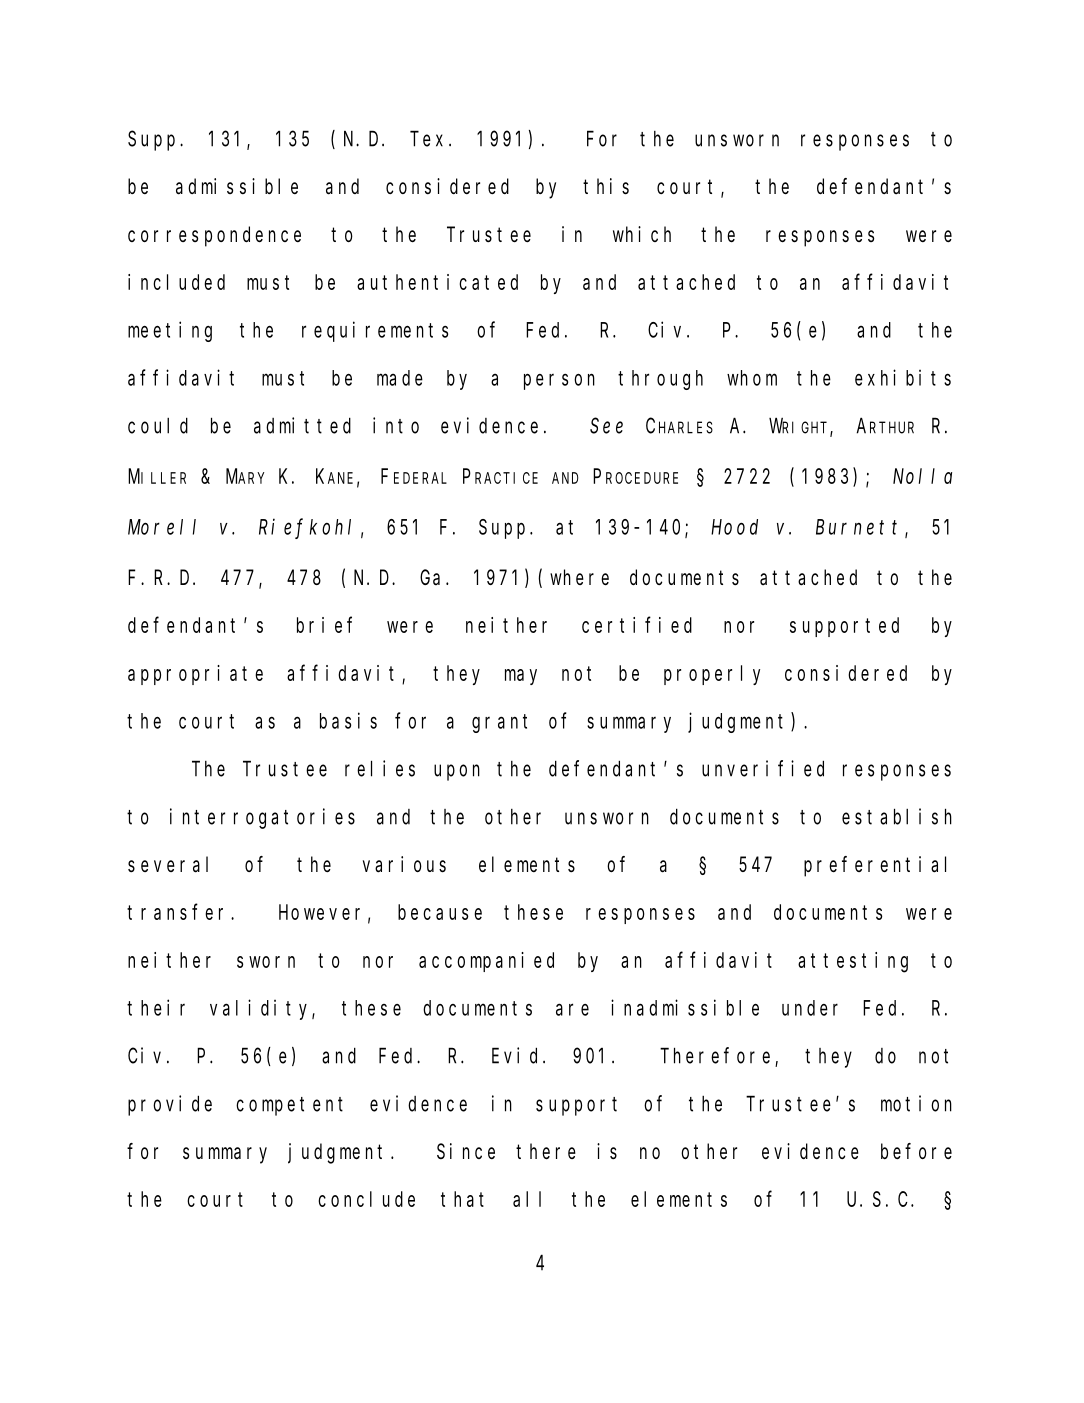  I want to click on Tex, so click(430, 139).
